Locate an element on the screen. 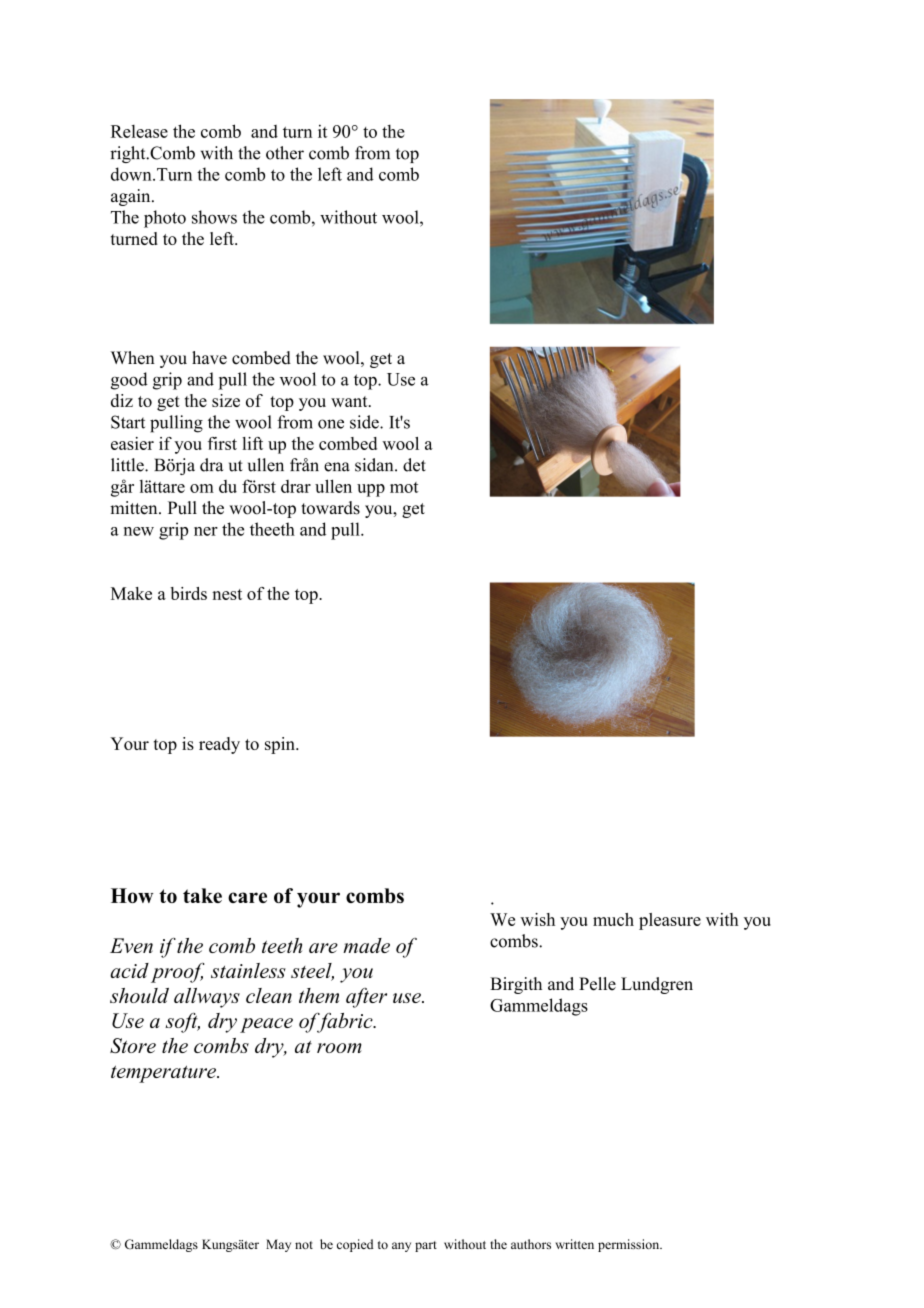  ready is located at coordinates (219, 745).
